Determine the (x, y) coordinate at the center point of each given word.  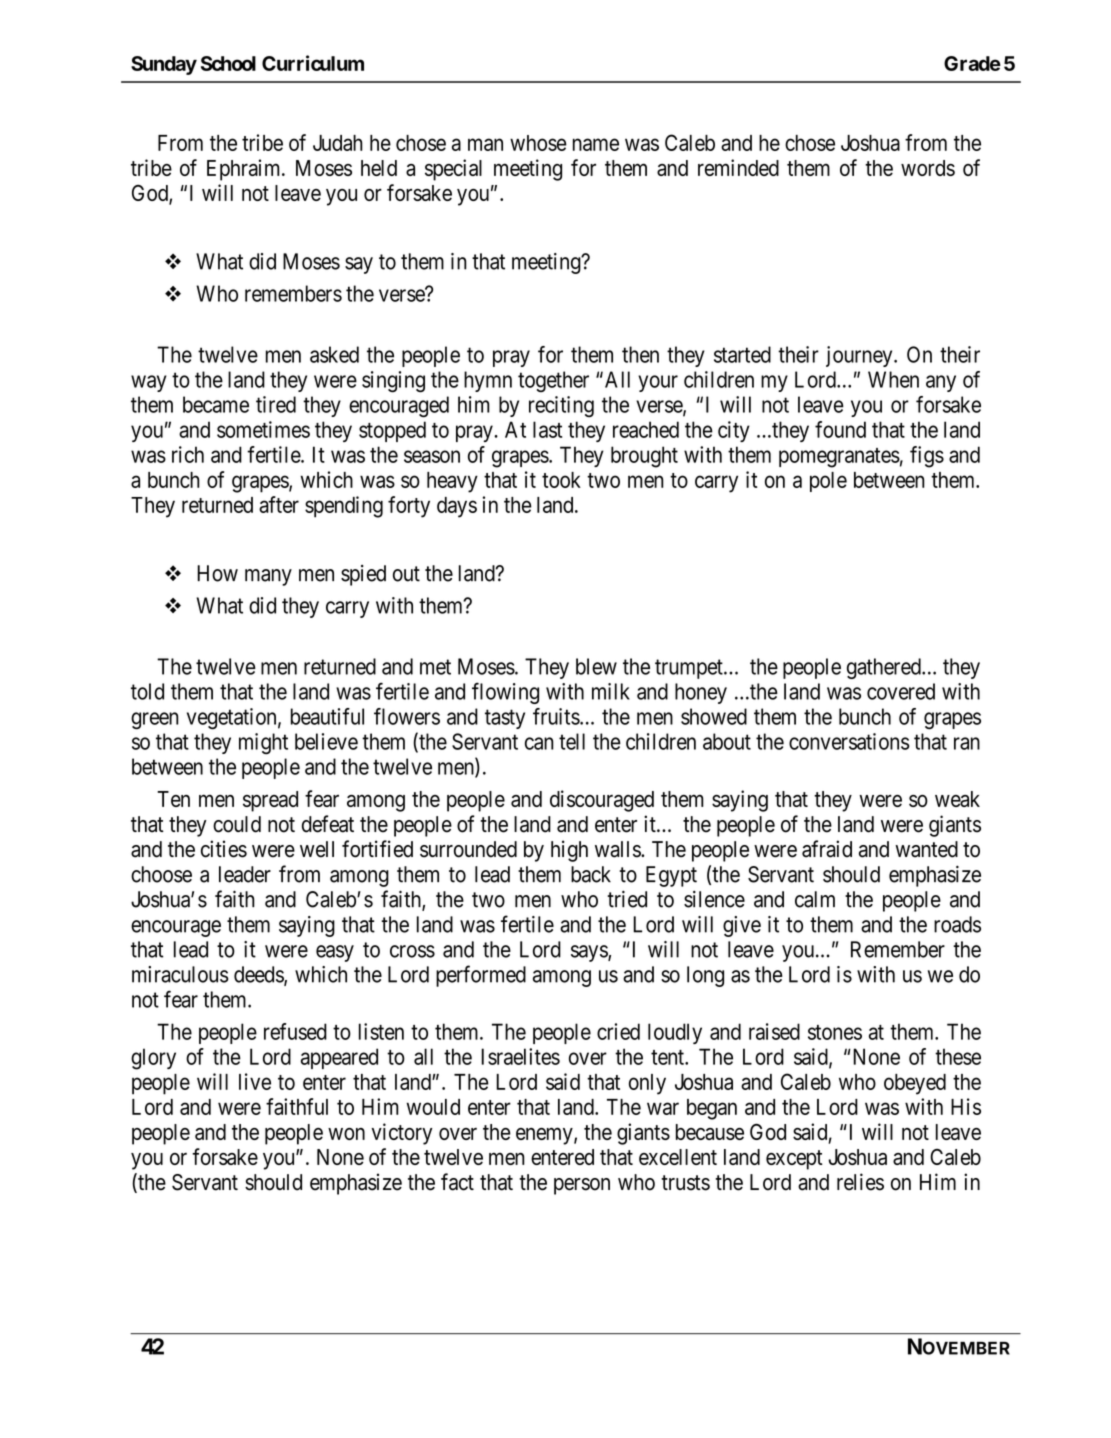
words (928, 168)
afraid (827, 849)
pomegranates (839, 458)
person (582, 1186)
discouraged (602, 801)
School (228, 63)
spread (270, 801)
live (255, 1081)
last (547, 429)
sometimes (263, 429)
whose (538, 143)
